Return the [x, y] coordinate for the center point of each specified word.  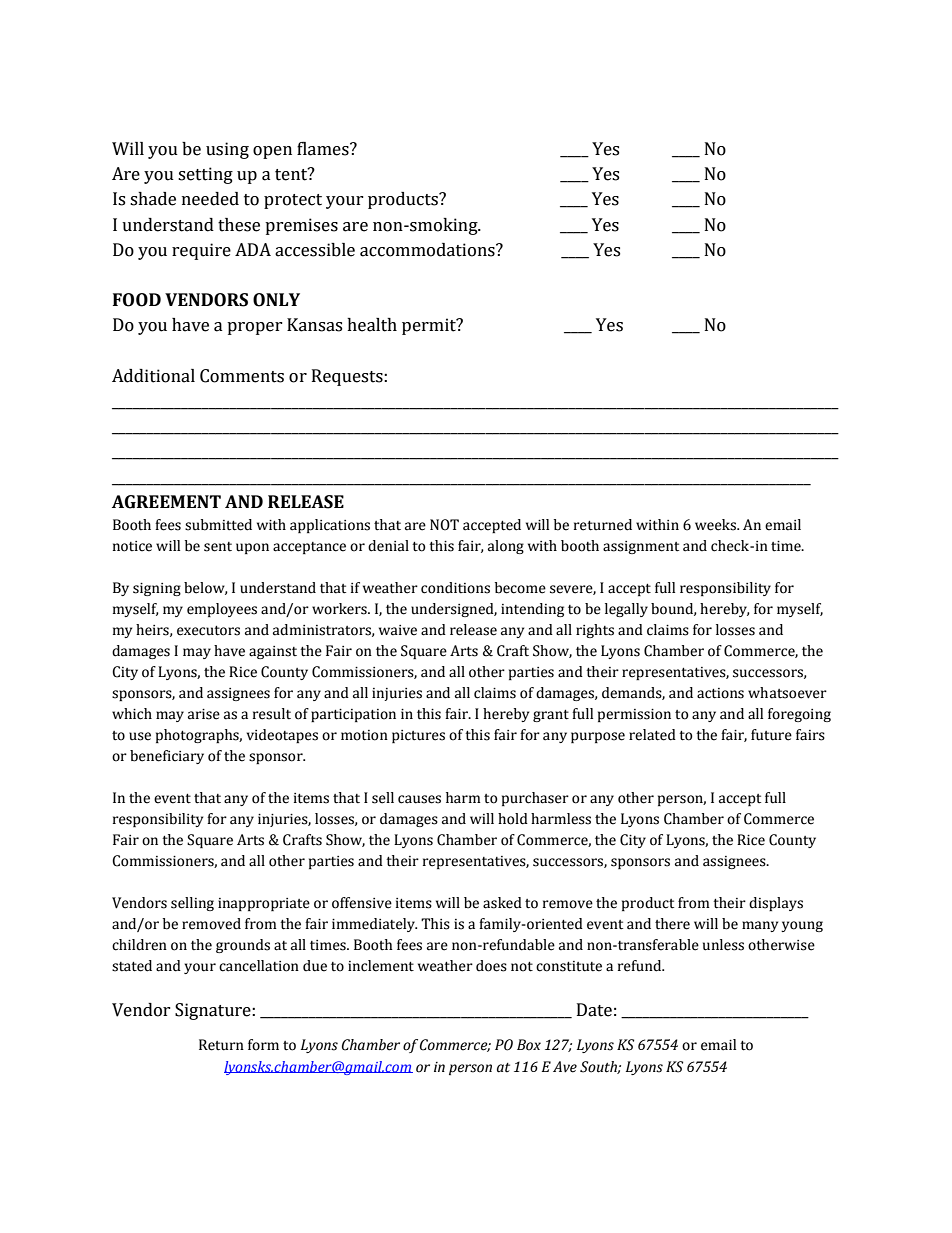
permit [430, 326]
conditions [455, 588]
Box [529, 1045]
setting [205, 175]
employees [222, 610]
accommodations [428, 250]
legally [626, 610]
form [263, 1045]
